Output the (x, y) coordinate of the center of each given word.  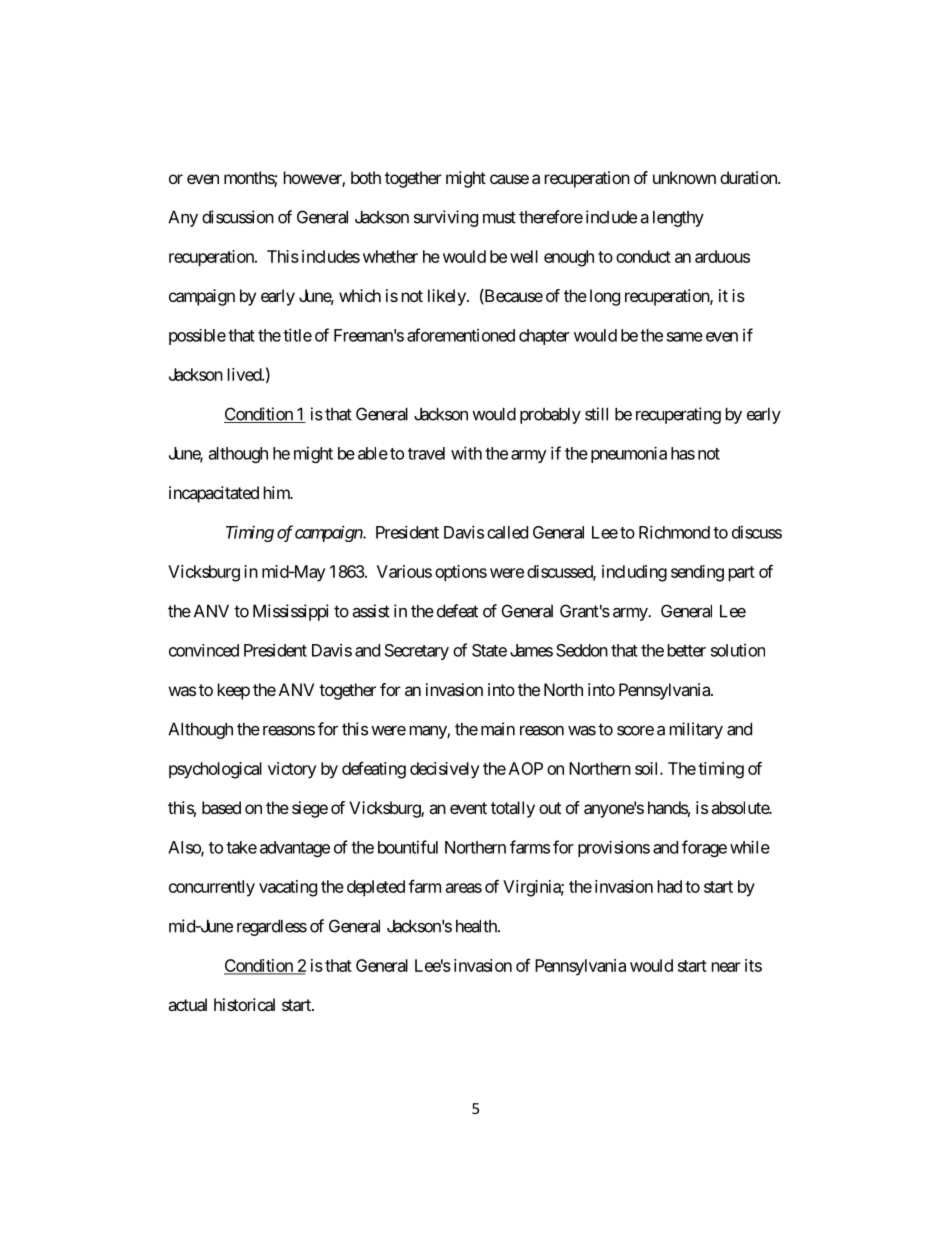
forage (704, 848)
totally (513, 809)
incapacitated (214, 494)
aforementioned (461, 335)
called (507, 532)
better (687, 650)
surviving (446, 218)
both (366, 177)
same (685, 337)
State (489, 650)
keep (234, 691)
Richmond (674, 532)
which (360, 295)
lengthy (678, 219)
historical (244, 1004)
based (221, 807)
